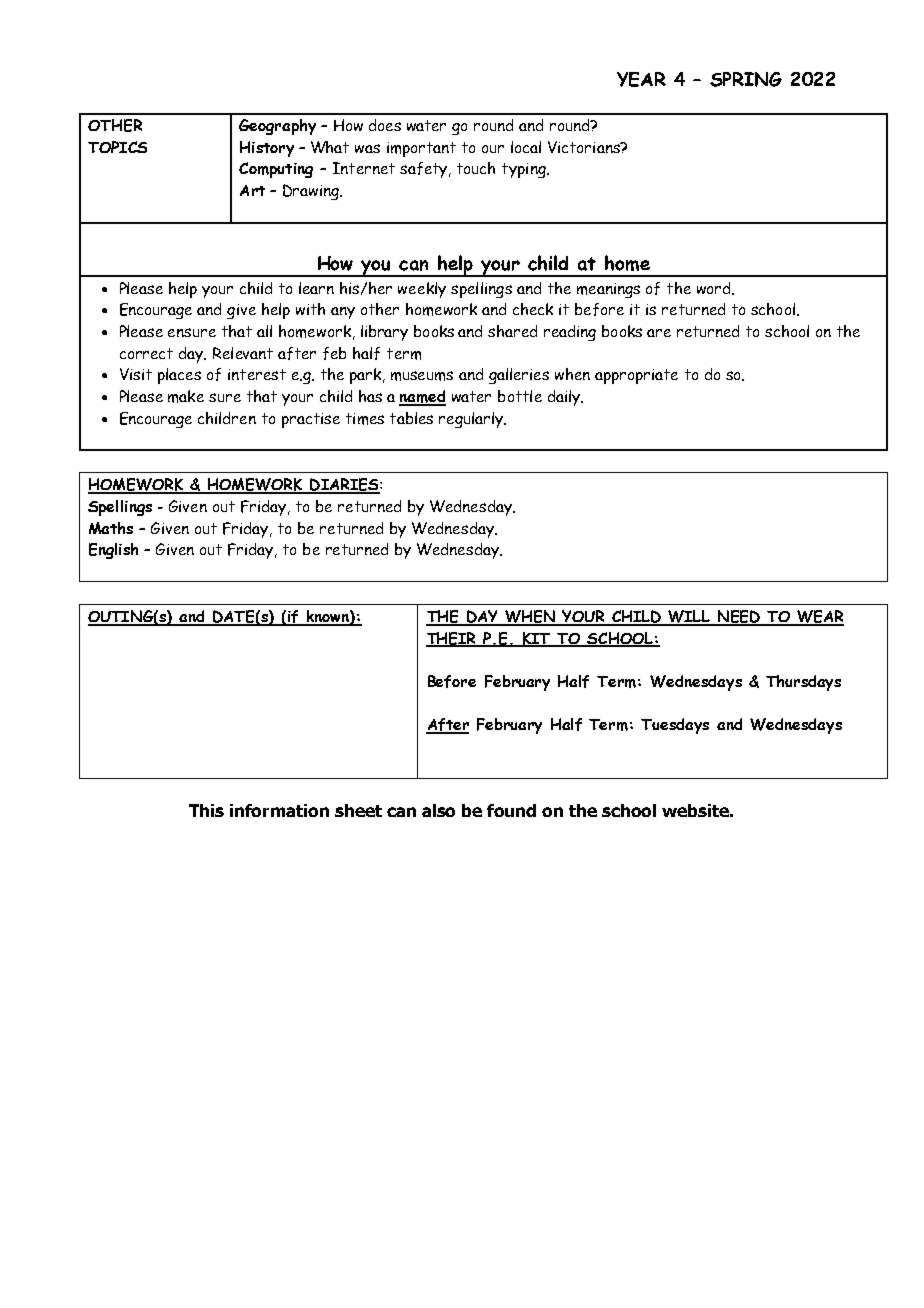 The height and width of the image is (1308, 924). Describe the element at coordinates (738, 617) in the image. I see `NEED` at that location.
